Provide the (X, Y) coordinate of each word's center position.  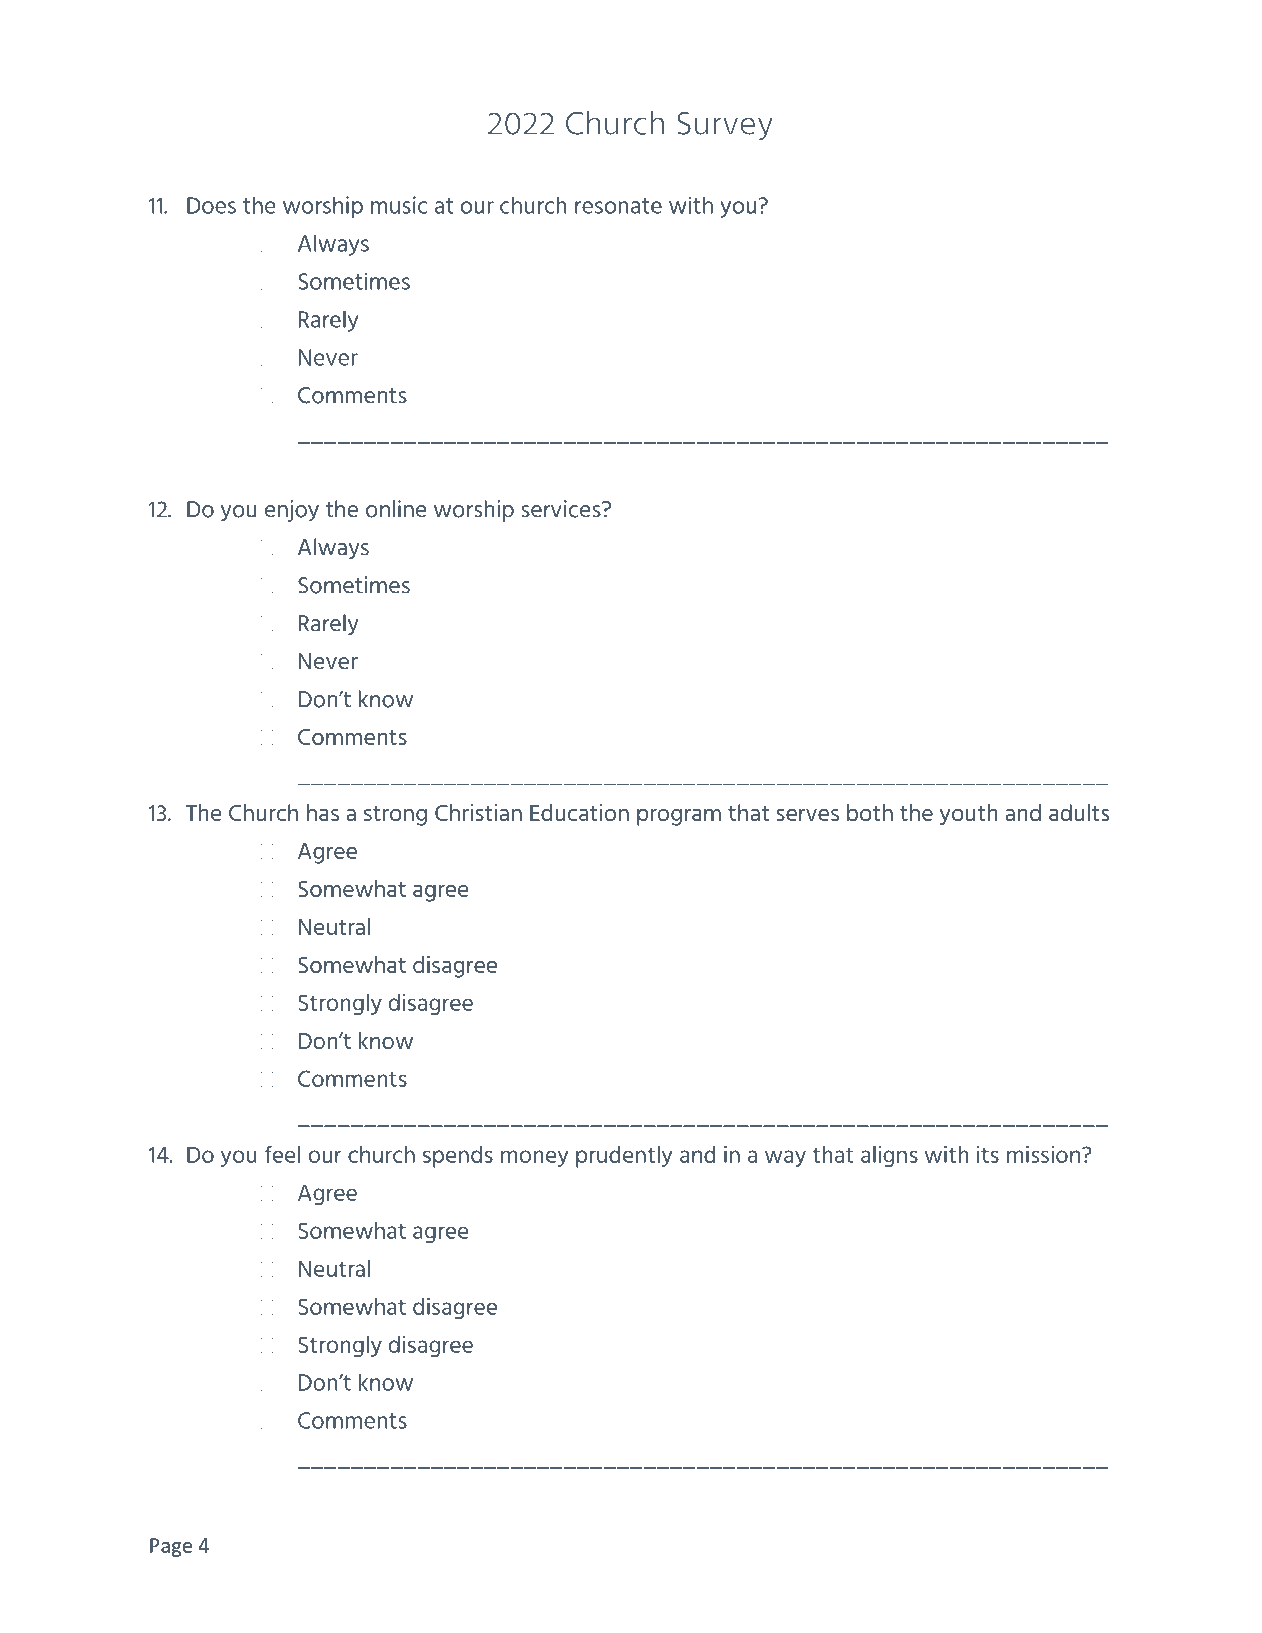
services (562, 509)
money (535, 1158)
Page (171, 1547)
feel (282, 1154)
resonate (618, 206)
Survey (725, 126)
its (988, 1154)
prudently (624, 1157)
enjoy (292, 511)
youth (968, 814)
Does (211, 205)
